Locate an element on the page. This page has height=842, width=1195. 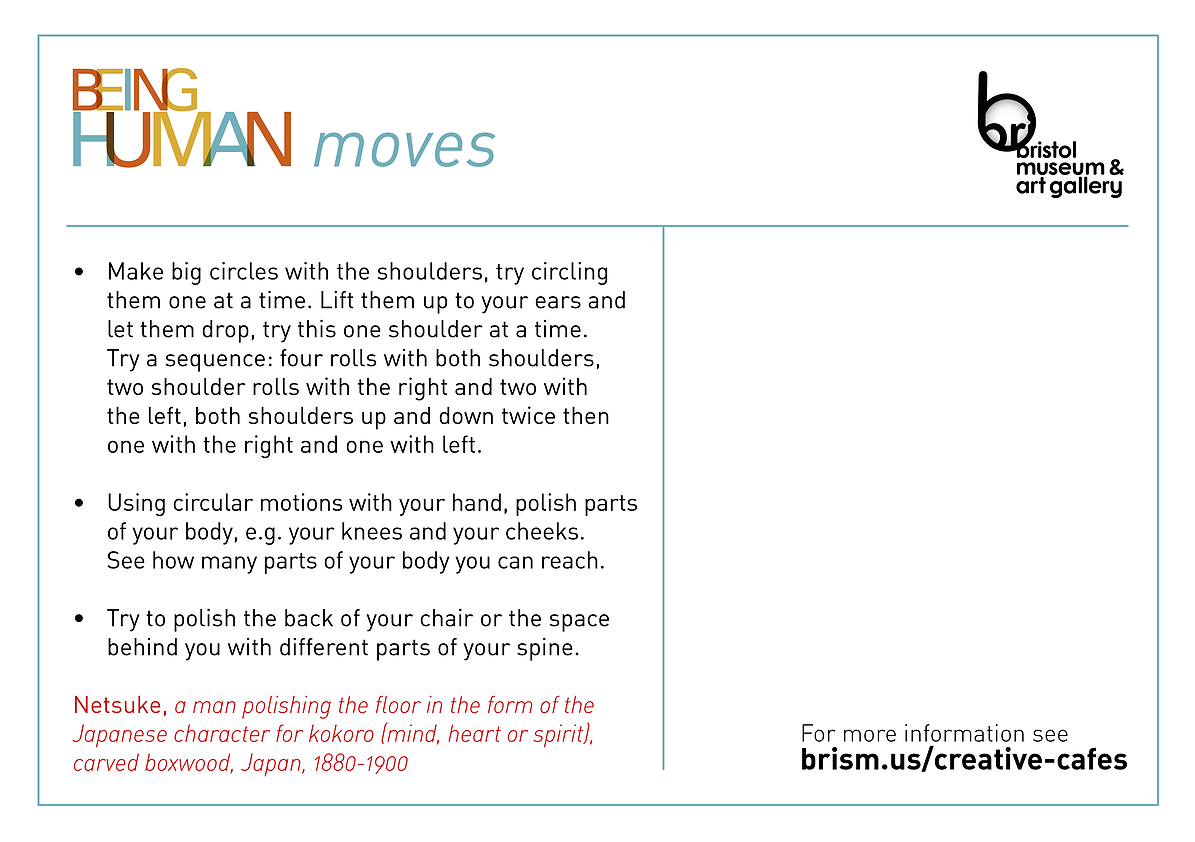
down is located at coordinates (466, 415).
